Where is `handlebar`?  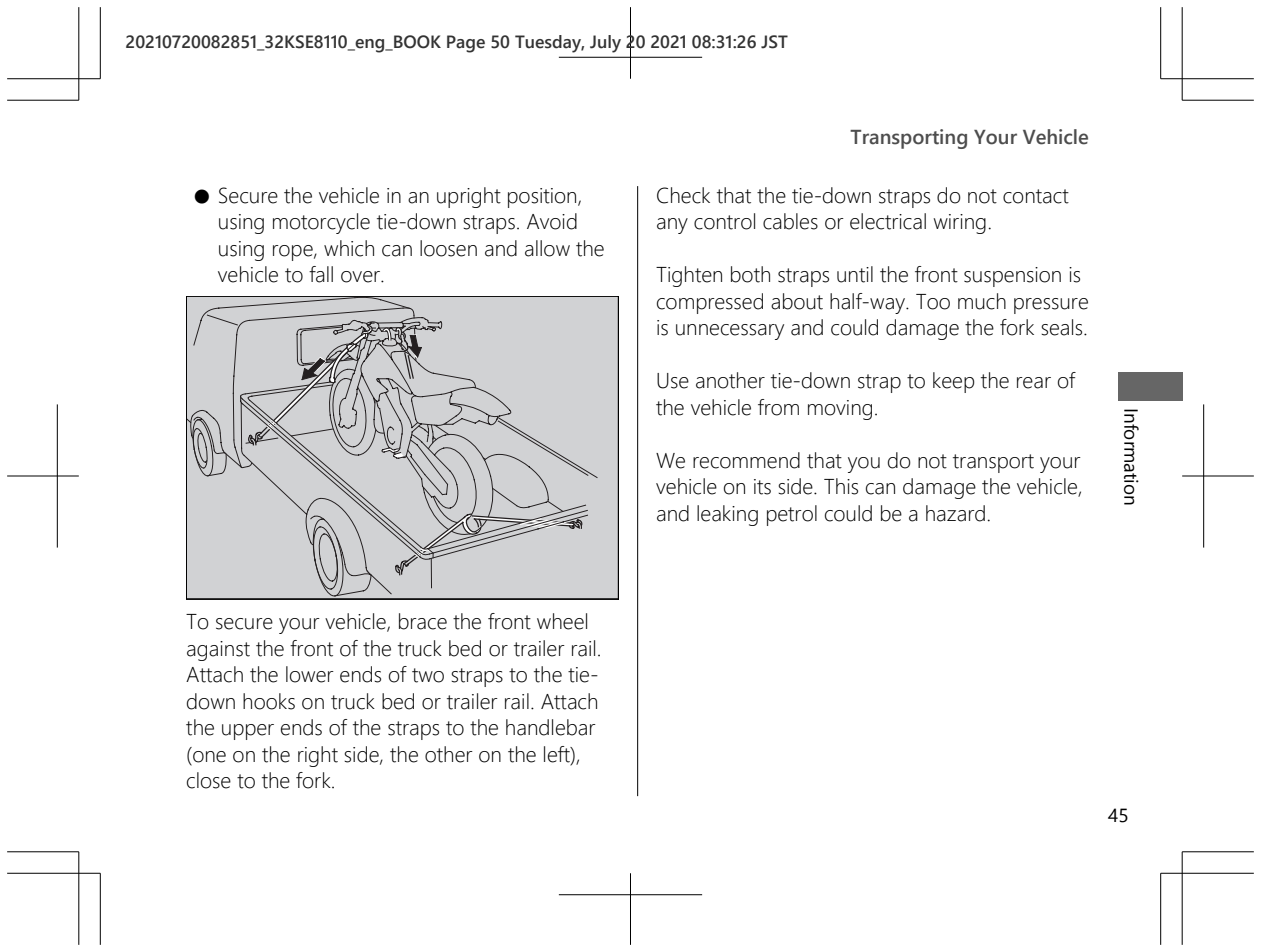 handlebar is located at coordinates (551, 727).
